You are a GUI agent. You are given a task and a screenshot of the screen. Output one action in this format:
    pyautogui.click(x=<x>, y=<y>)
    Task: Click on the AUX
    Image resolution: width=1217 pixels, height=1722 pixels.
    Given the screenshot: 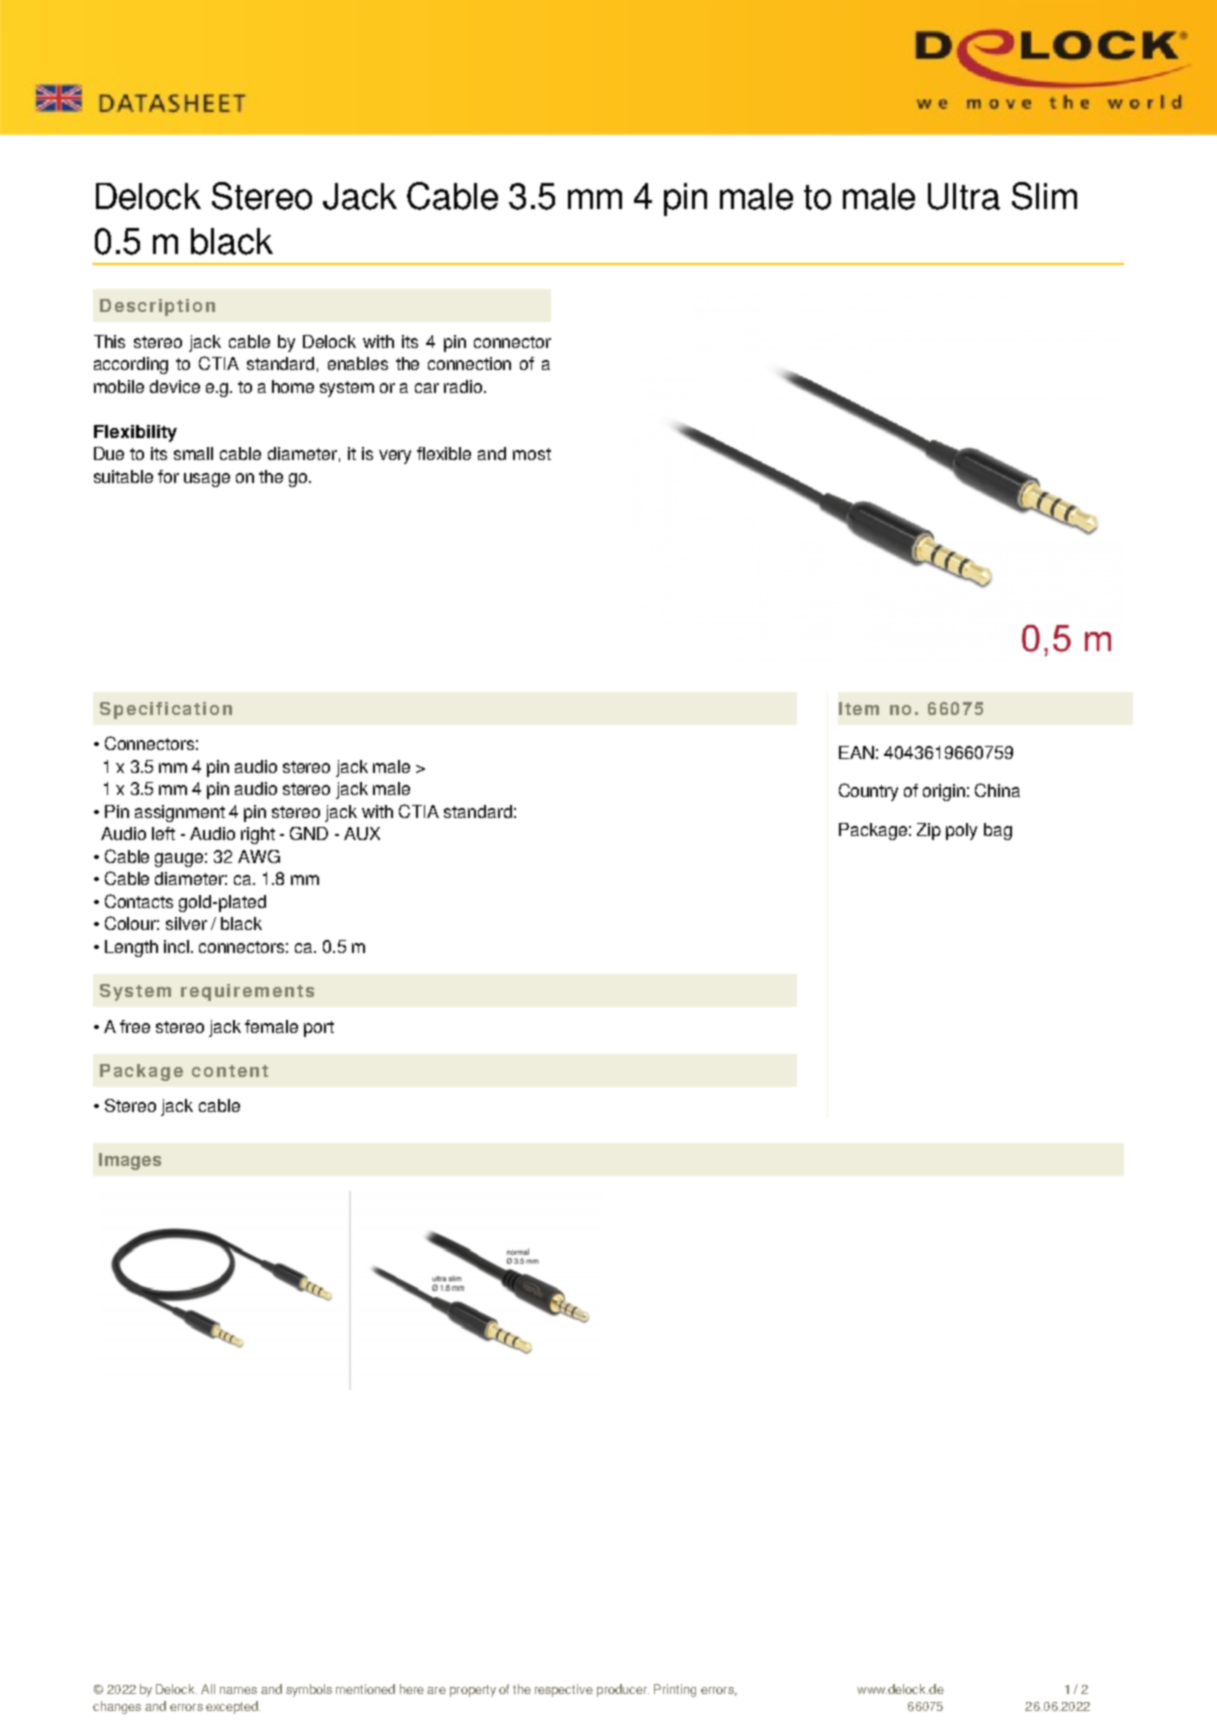 What is the action you would take?
    pyautogui.click(x=362, y=833)
